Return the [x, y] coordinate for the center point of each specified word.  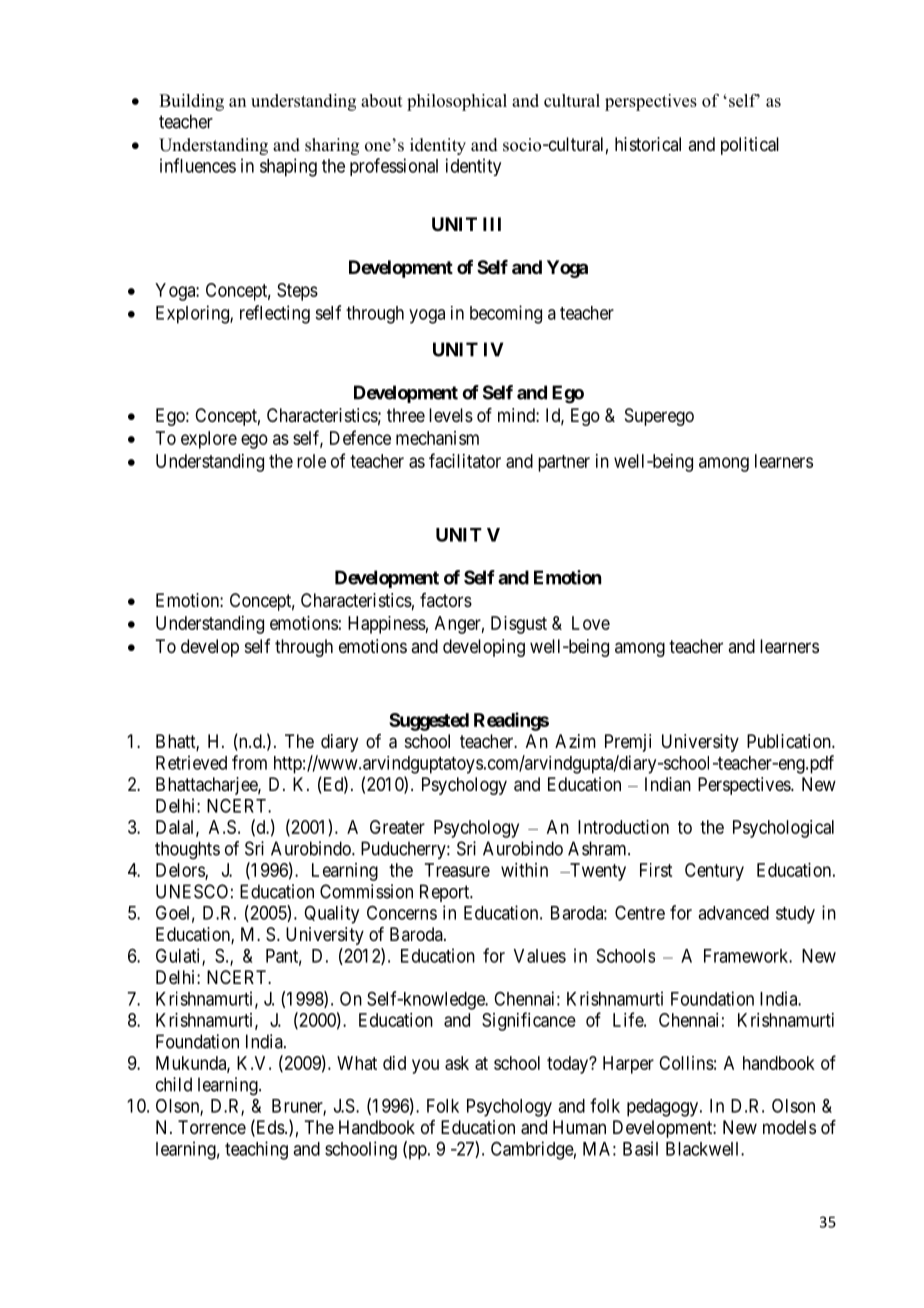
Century [714, 872]
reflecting [275, 314]
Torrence [212, 1127]
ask [457, 1063]
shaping [288, 167]
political [750, 146]
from [249, 762]
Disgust [519, 625]
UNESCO [192, 891]
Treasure [457, 870]
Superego [659, 417]
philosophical [457, 102]
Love [591, 623]
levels [451, 415]
